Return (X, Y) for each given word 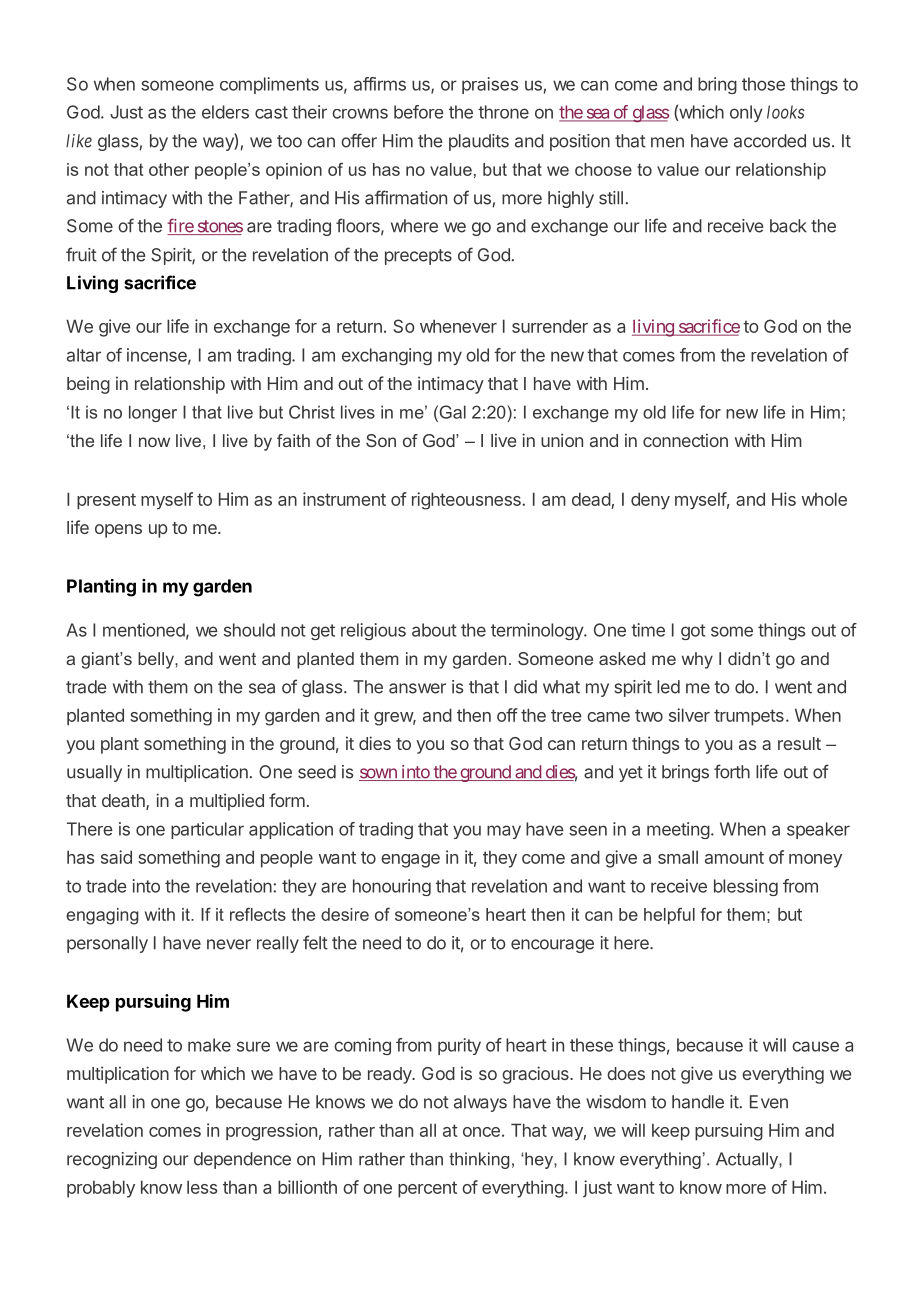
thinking (479, 1160)
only (746, 113)
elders (225, 112)
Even (769, 1102)
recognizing (112, 1160)
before (419, 112)
